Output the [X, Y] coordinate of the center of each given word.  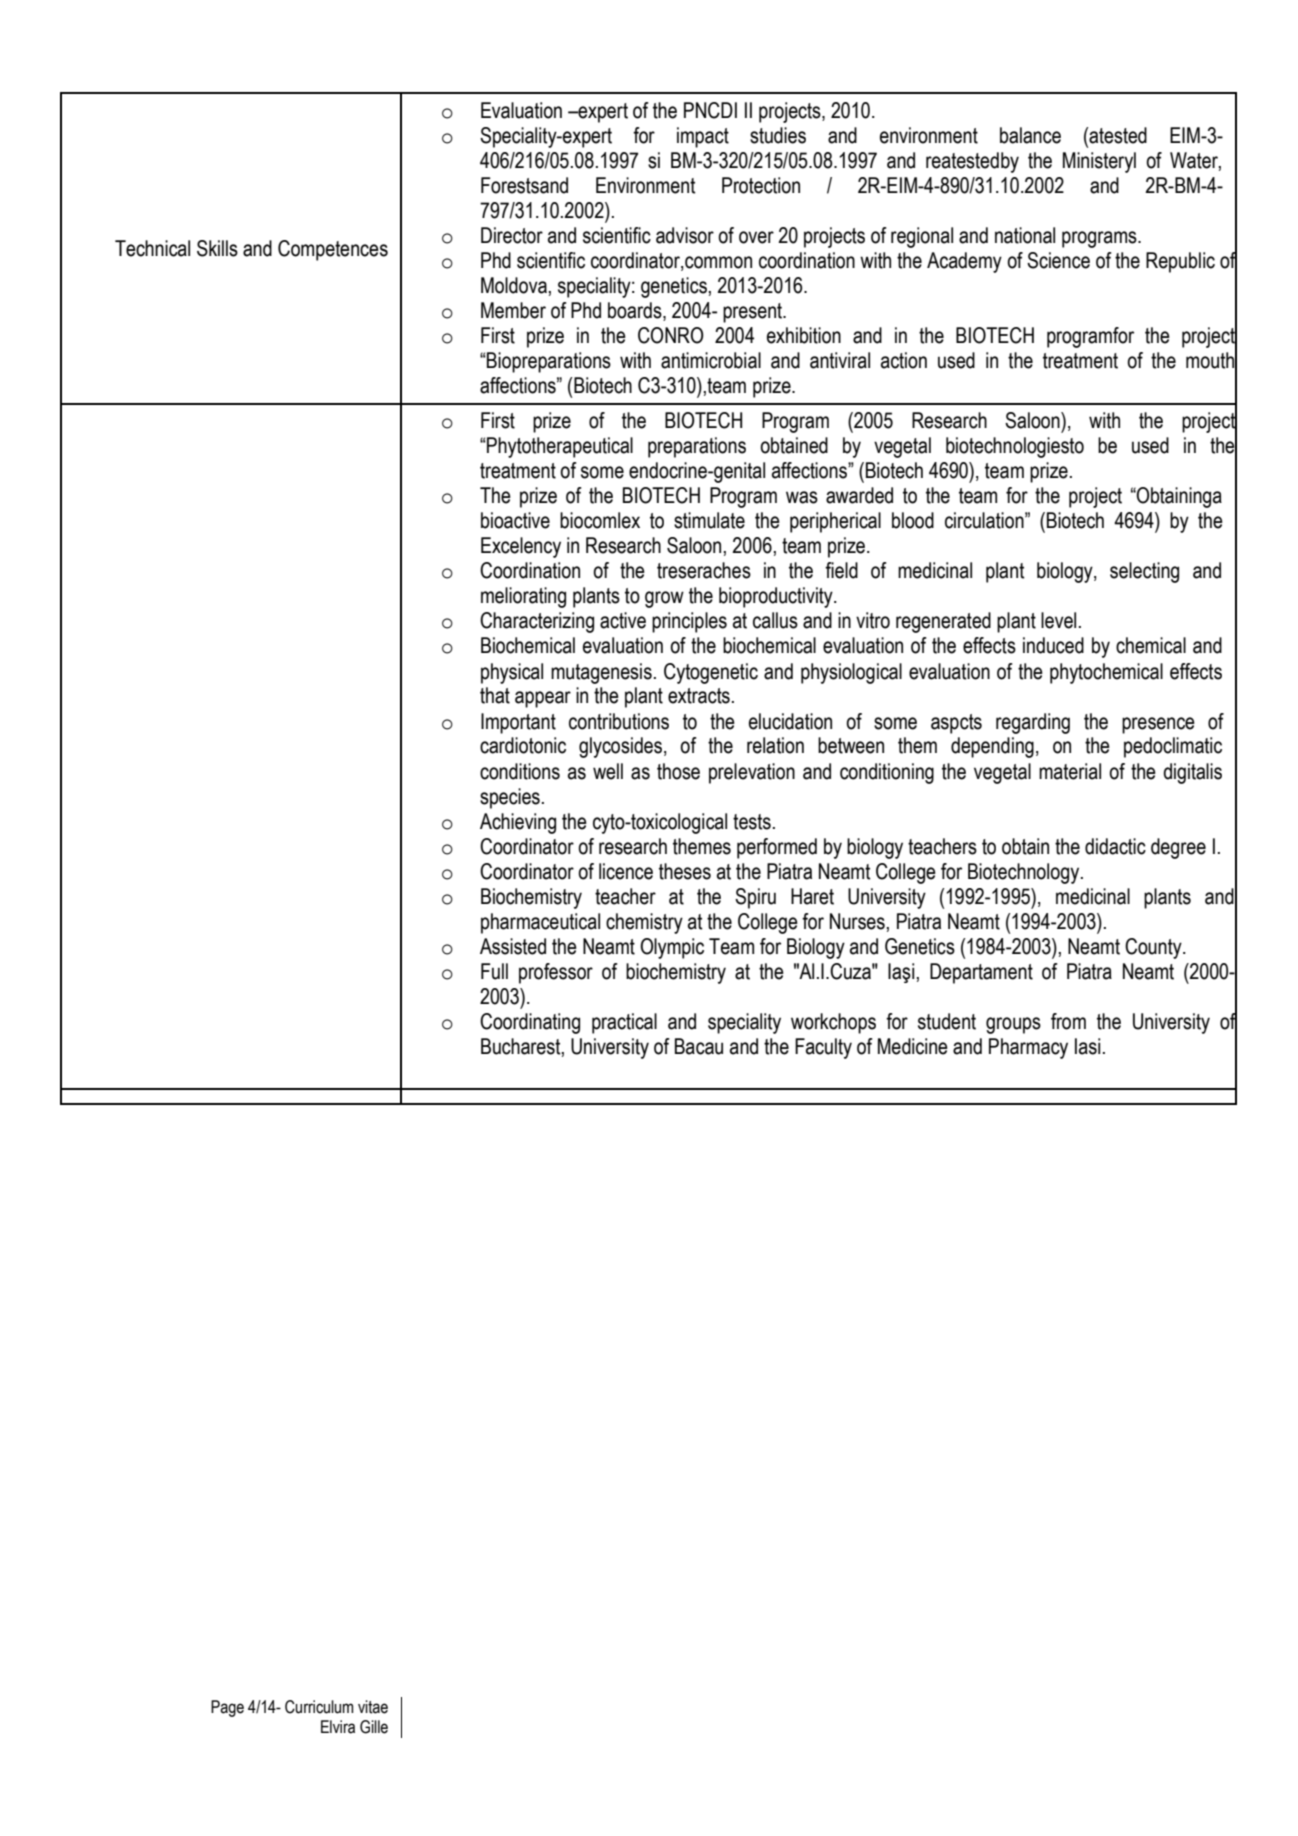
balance [1030, 135]
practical [624, 1023]
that [495, 695]
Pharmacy [1028, 1048]
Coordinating [530, 1023]
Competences [333, 250]
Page [227, 1708]
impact [703, 137]
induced [1053, 645]
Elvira [338, 1727]
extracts [699, 696]
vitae [373, 1707]
